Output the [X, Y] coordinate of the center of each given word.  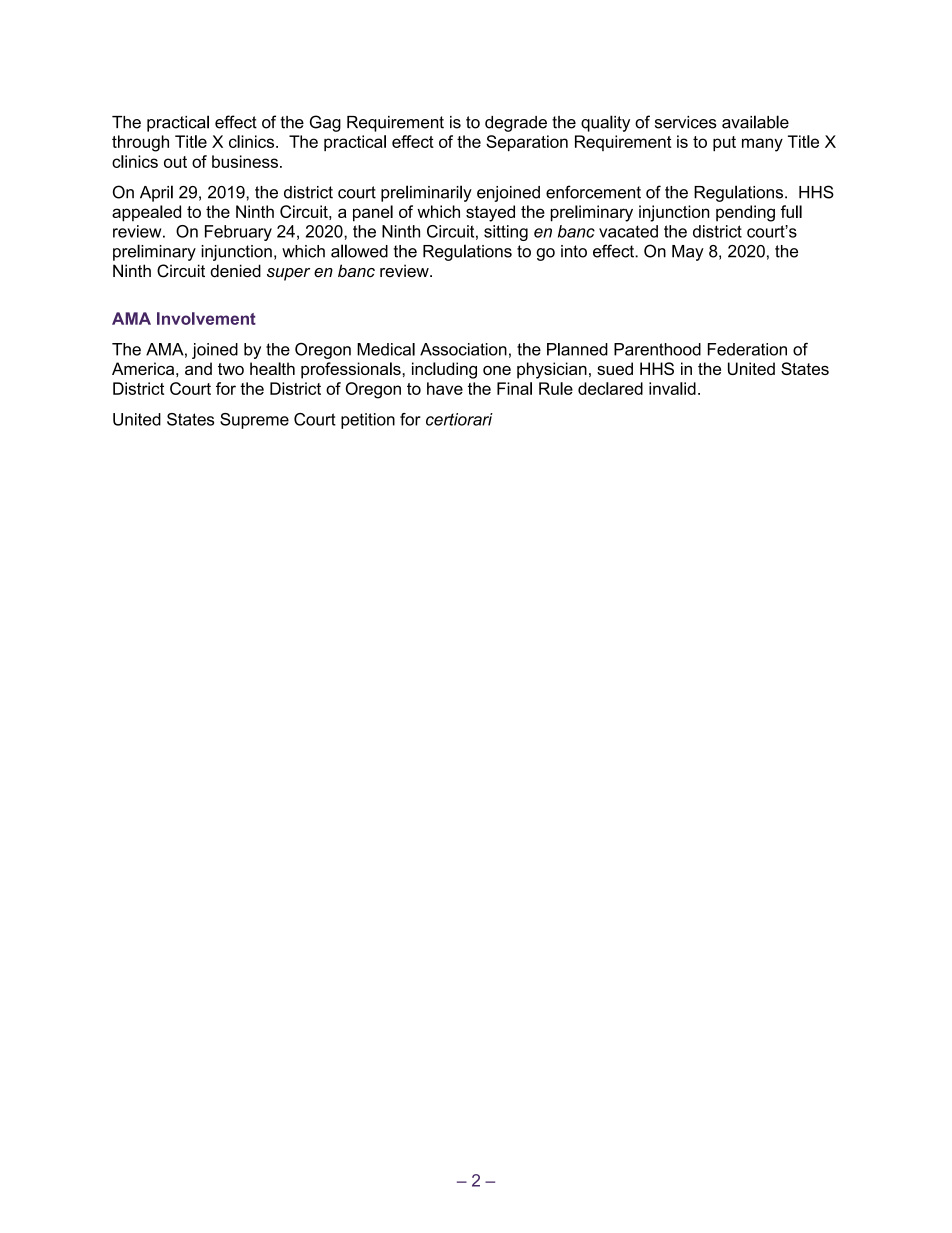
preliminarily [426, 193]
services [686, 122]
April [156, 193]
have [445, 388]
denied [235, 271]
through [140, 143]
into [574, 251]
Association [463, 349]
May [688, 253]
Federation [747, 349]
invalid [672, 388]
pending [745, 213]
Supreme [254, 421]
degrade [516, 124]
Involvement [206, 318]
